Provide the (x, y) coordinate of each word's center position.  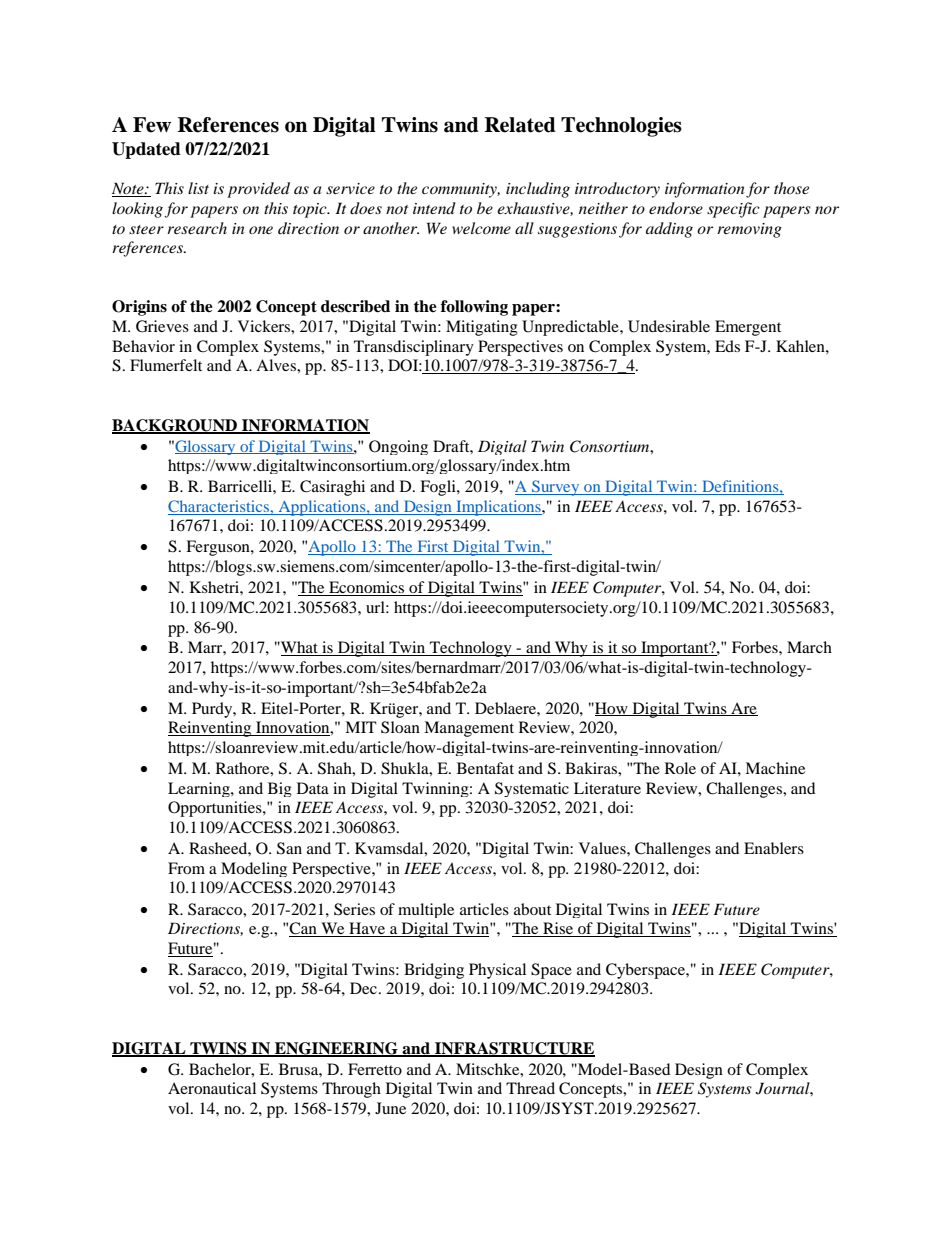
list (198, 188)
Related (520, 125)
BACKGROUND (175, 426)
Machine (775, 768)
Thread (530, 1088)
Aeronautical (212, 1088)
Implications (498, 508)
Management (469, 729)
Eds (727, 346)
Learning (200, 789)
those (791, 188)
